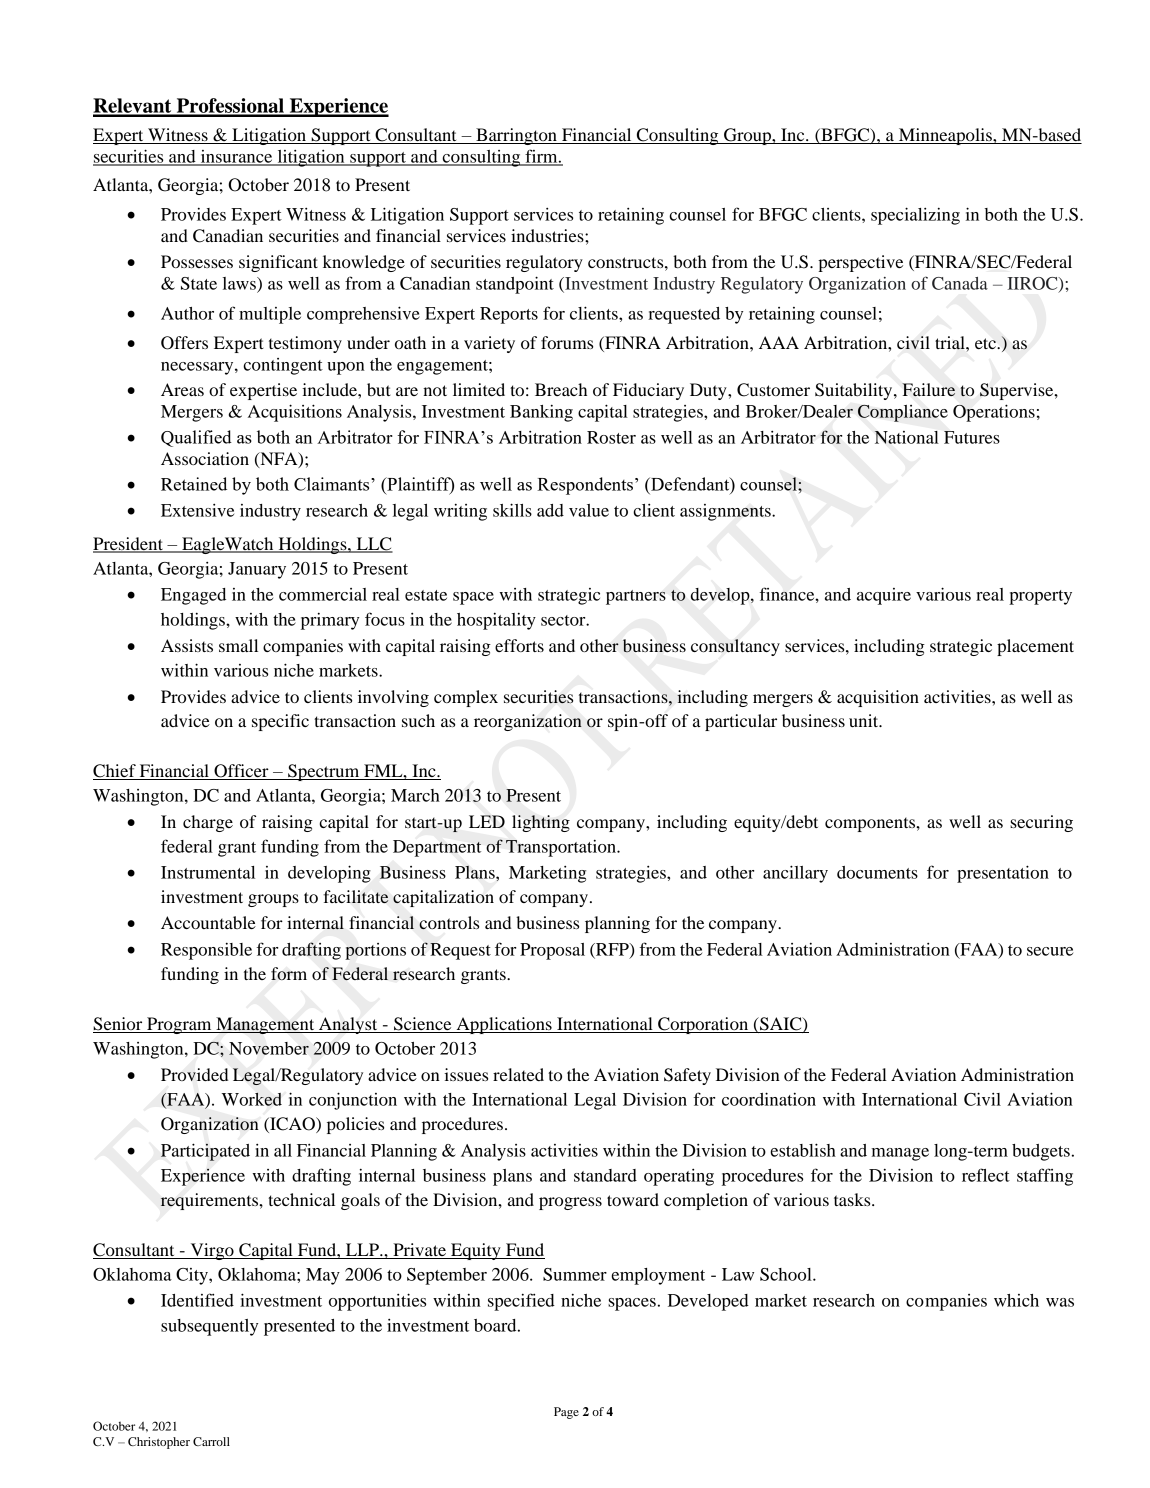  What do you see at coordinates (566, 1413) in the screenshot?
I see `Page` at bounding box center [566, 1413].
